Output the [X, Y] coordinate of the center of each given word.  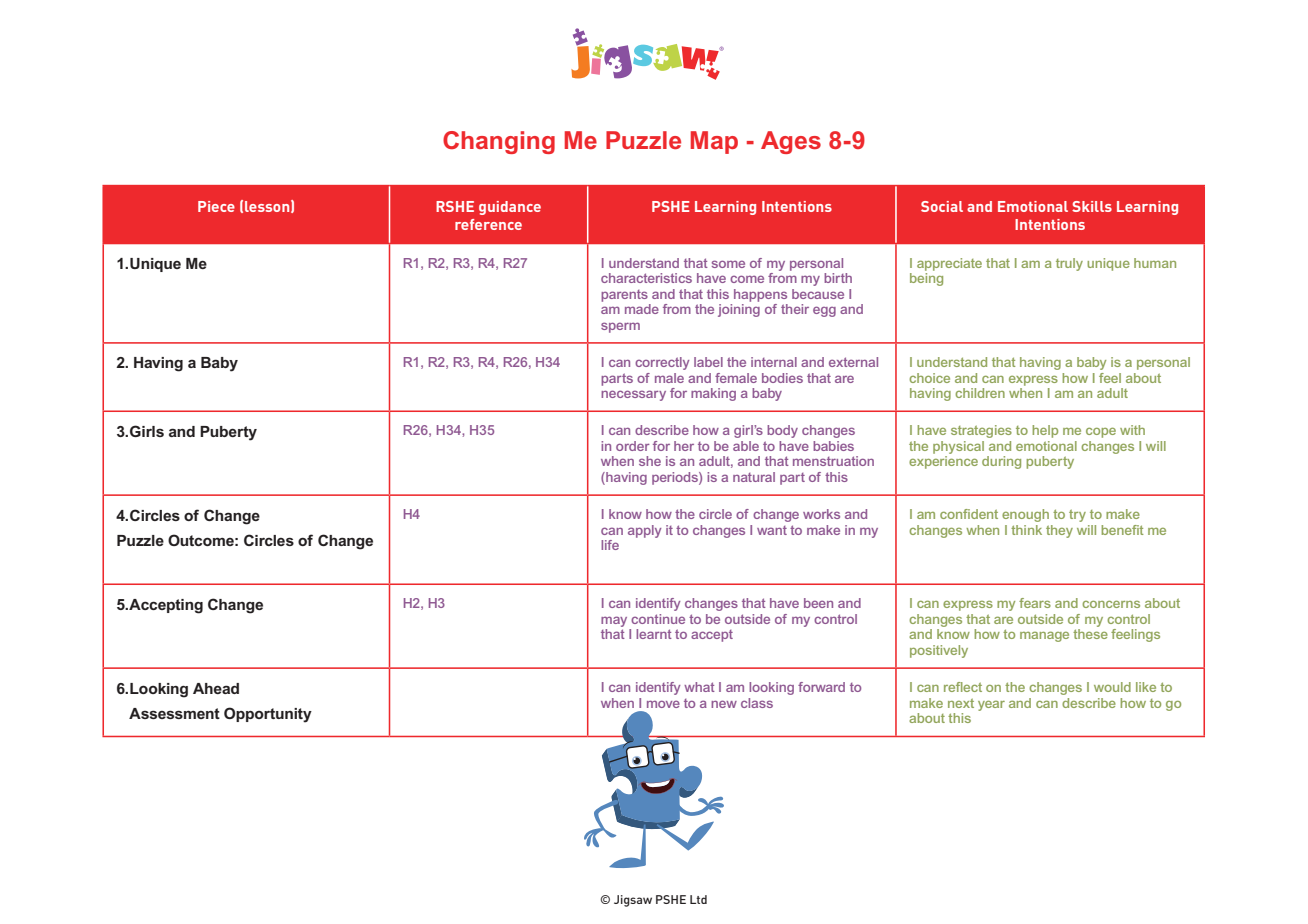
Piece [216, 206]
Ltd [698, 899]
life [610, 545]
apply [644, 531]
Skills [1092, 206]
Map [714, 142]
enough [1025, 515]
